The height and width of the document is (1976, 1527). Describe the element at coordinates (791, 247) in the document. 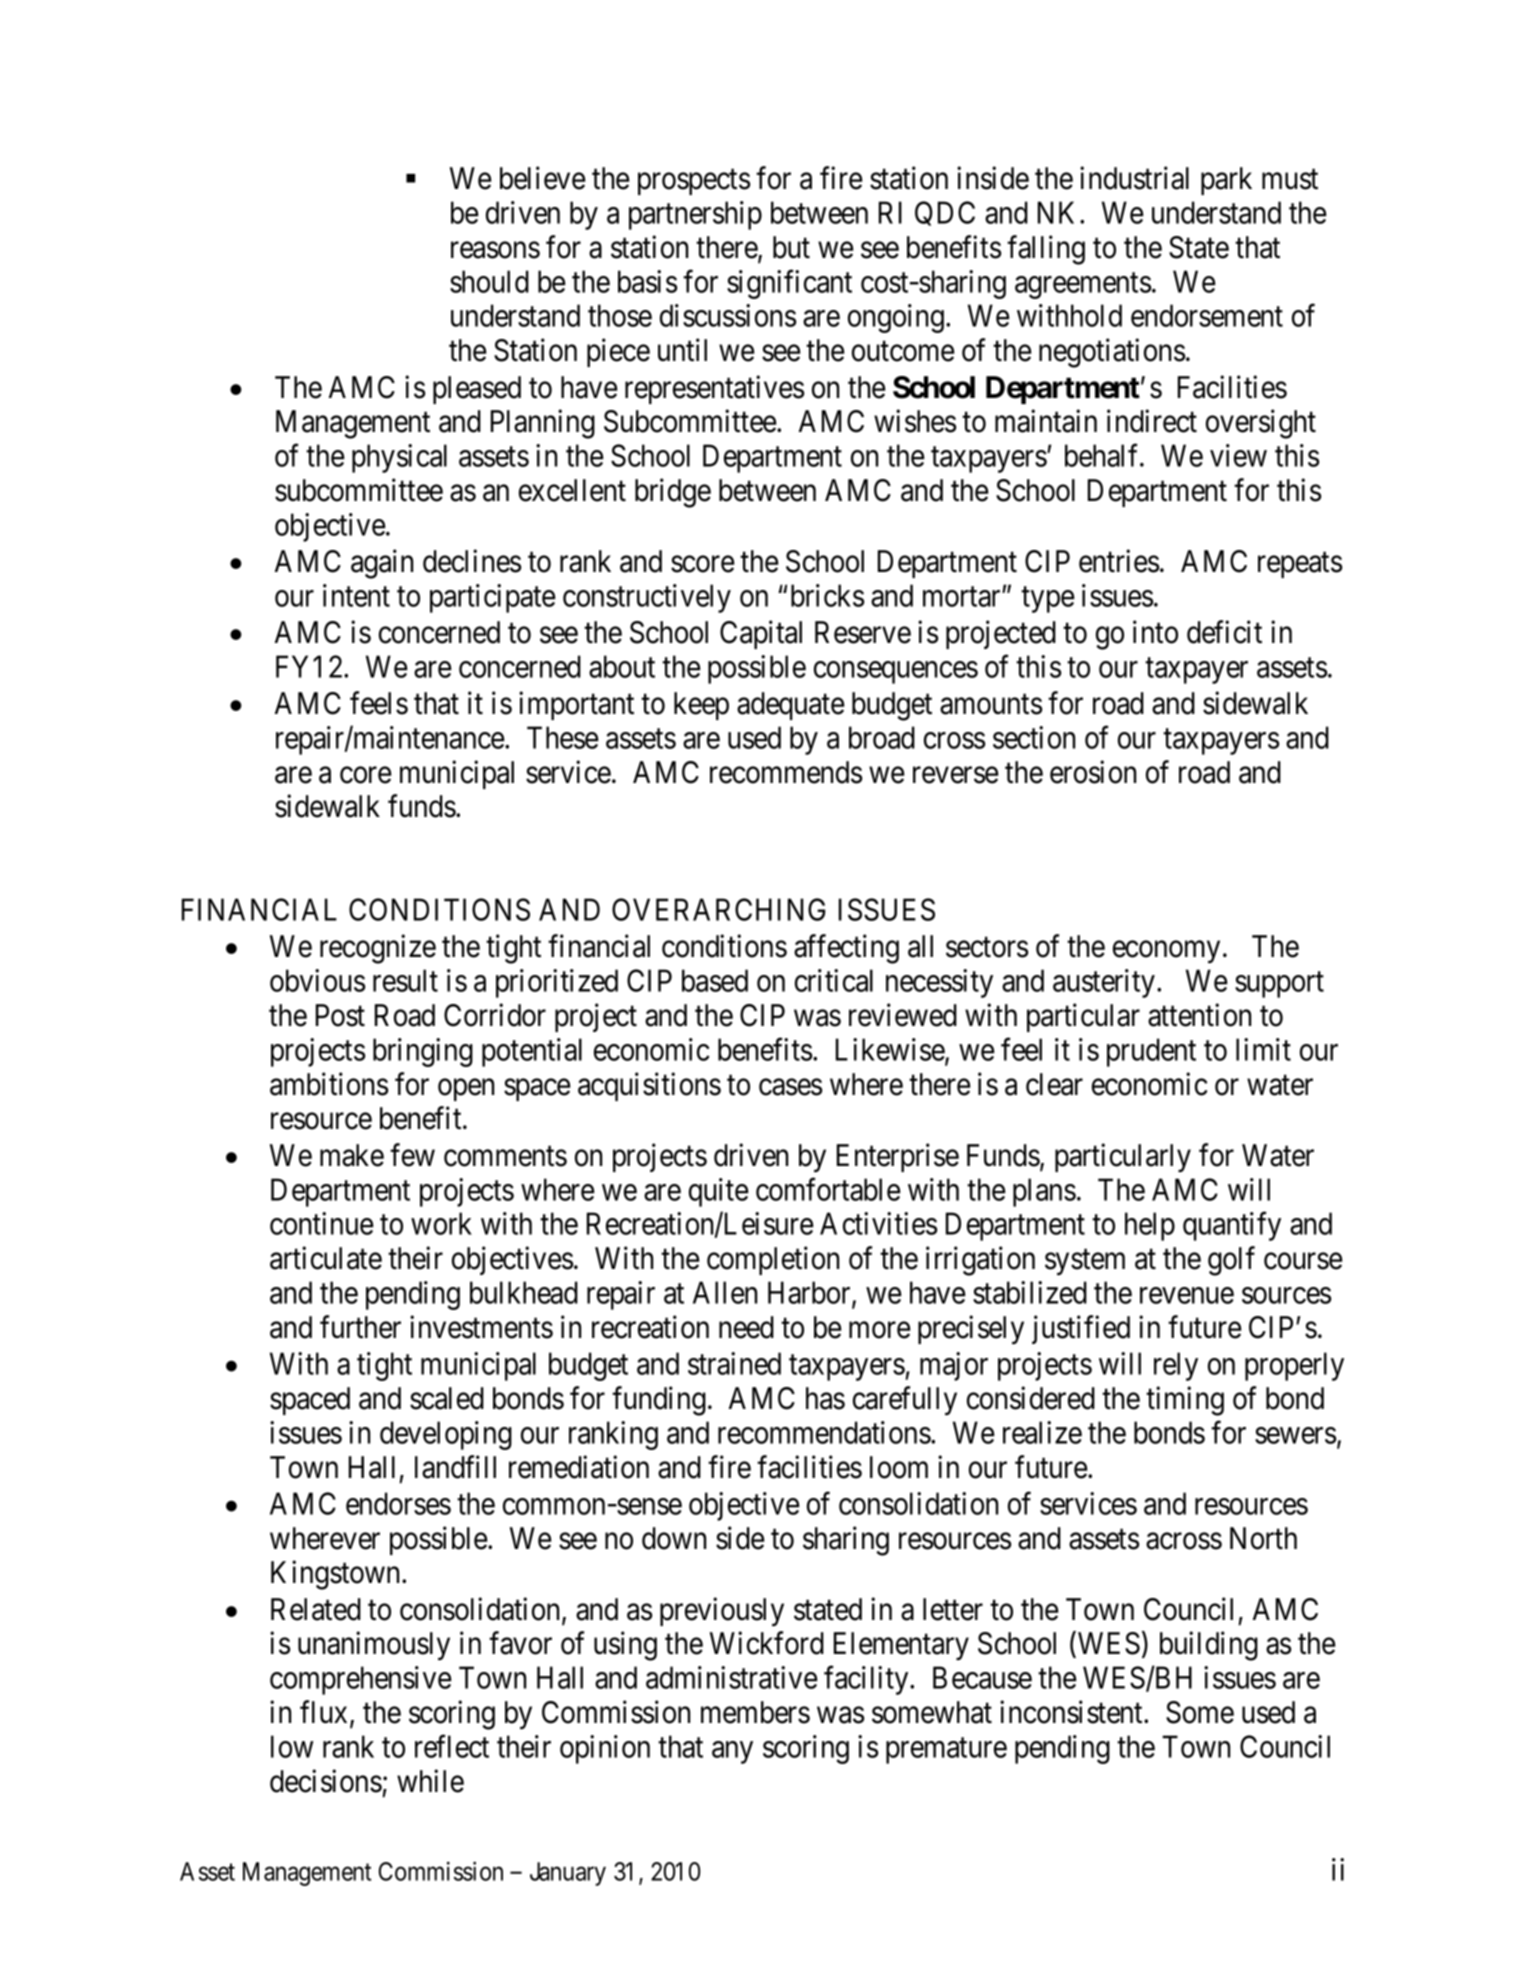

I see `but` at that location.
